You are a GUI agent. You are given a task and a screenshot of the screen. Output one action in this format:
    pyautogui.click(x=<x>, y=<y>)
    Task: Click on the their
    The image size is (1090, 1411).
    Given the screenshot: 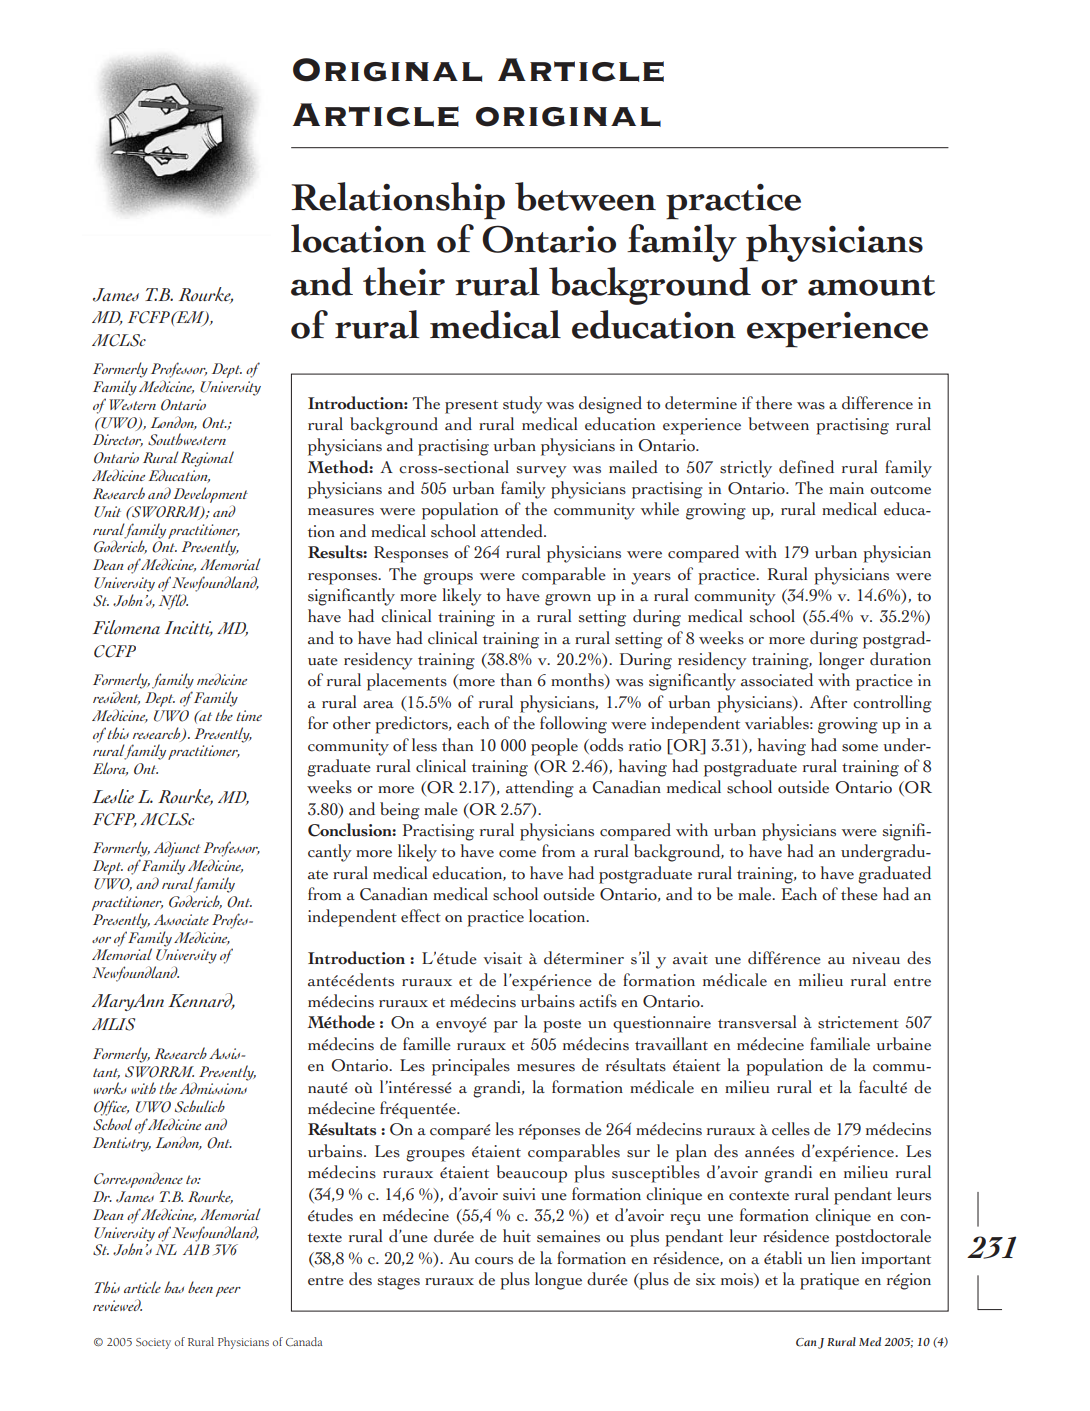 What is the action you would take?
    pyautogui.click(x=404, y=281)
